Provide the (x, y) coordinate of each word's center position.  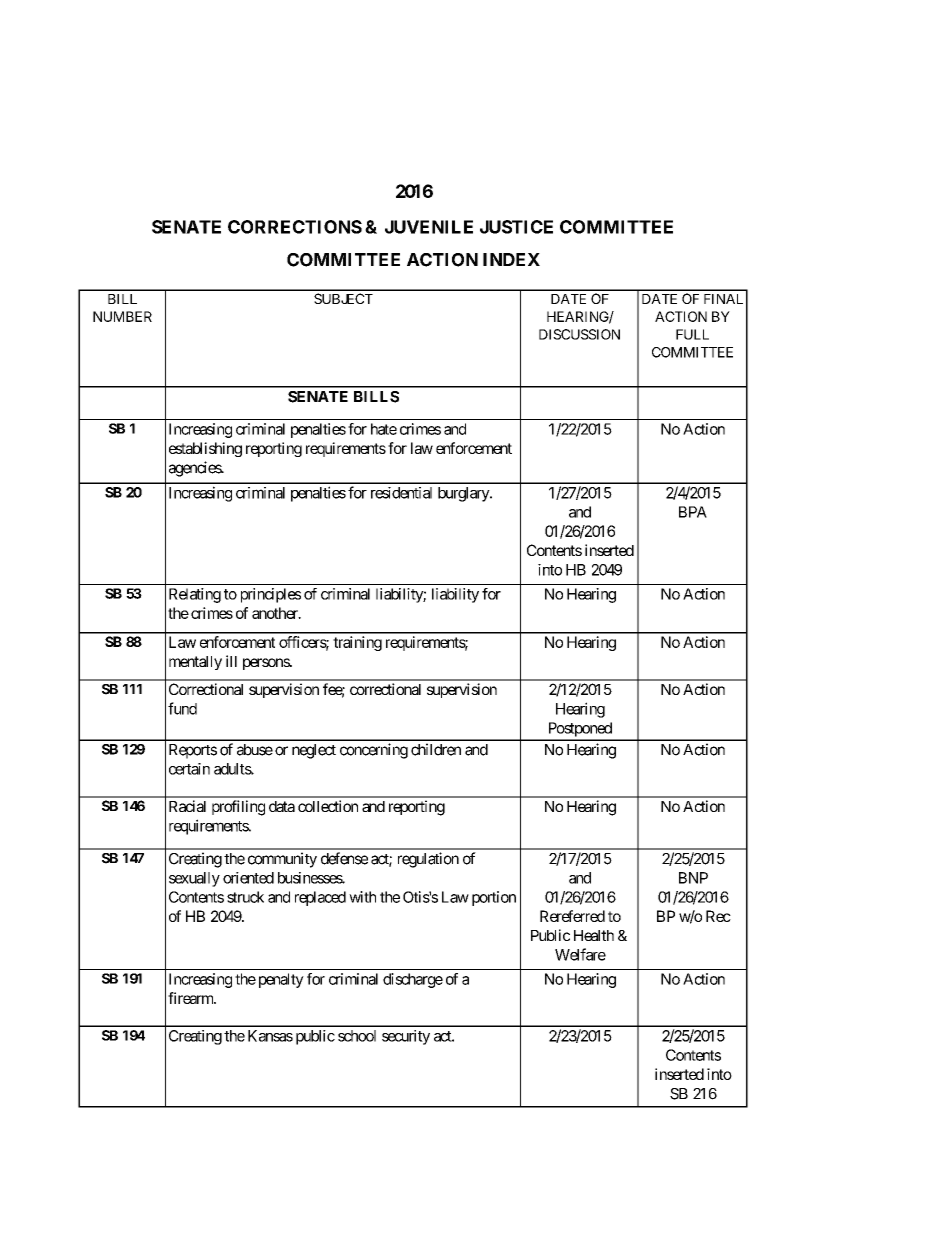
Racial (187, 806)
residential (401, 493)
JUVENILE (429, 227)
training (357, 643)
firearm (191, 998)
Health (594, 935)
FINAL (723, 299)
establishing (205, 449)
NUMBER (122, 316)
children (436, 749)
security (406, 1037)
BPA (693, 512)
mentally (195, 663)
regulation (428, 860)
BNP (693, 878)
